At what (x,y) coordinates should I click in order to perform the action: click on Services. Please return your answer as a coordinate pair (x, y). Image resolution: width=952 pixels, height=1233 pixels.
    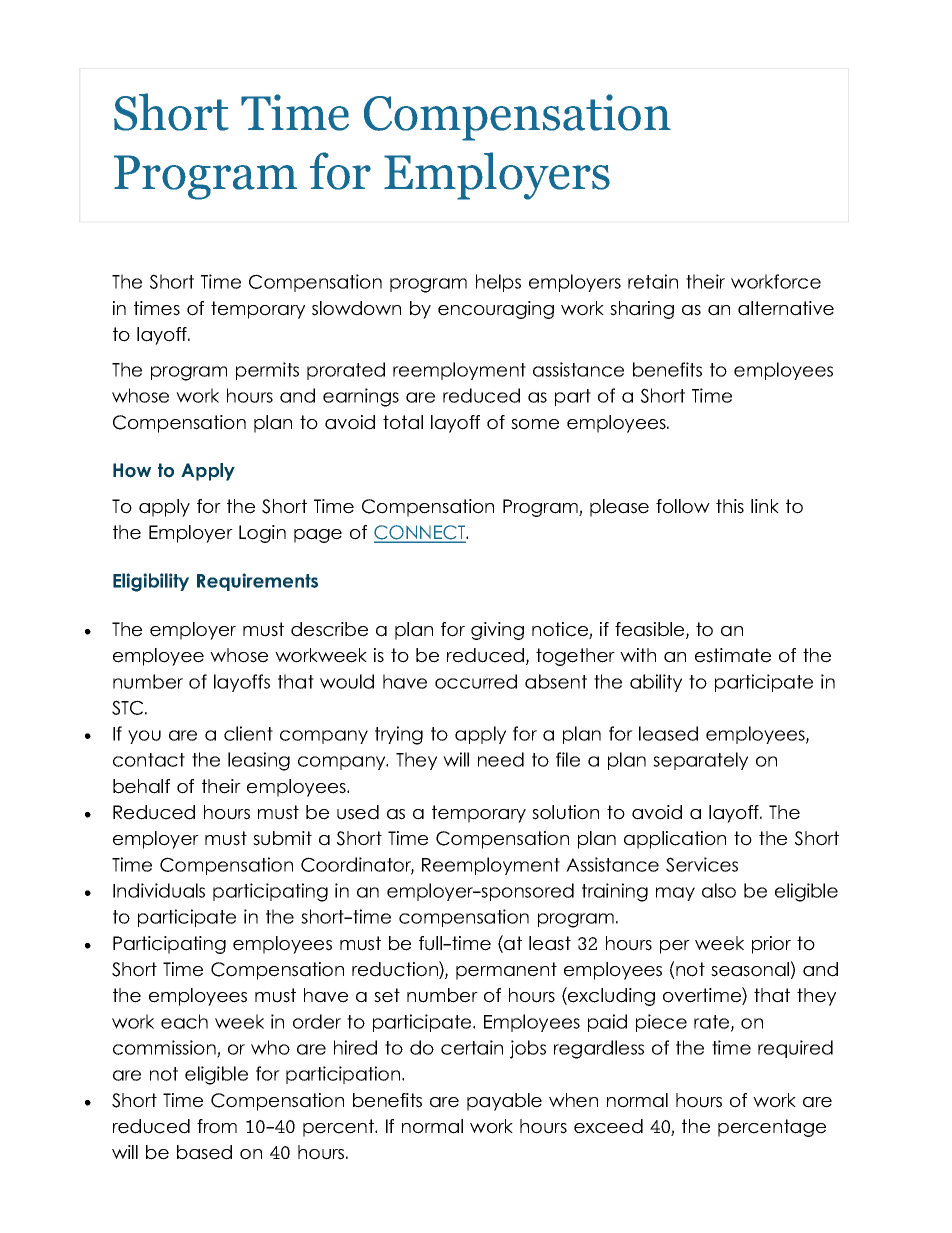
    Looking at the image, I should click on (702, 864).
